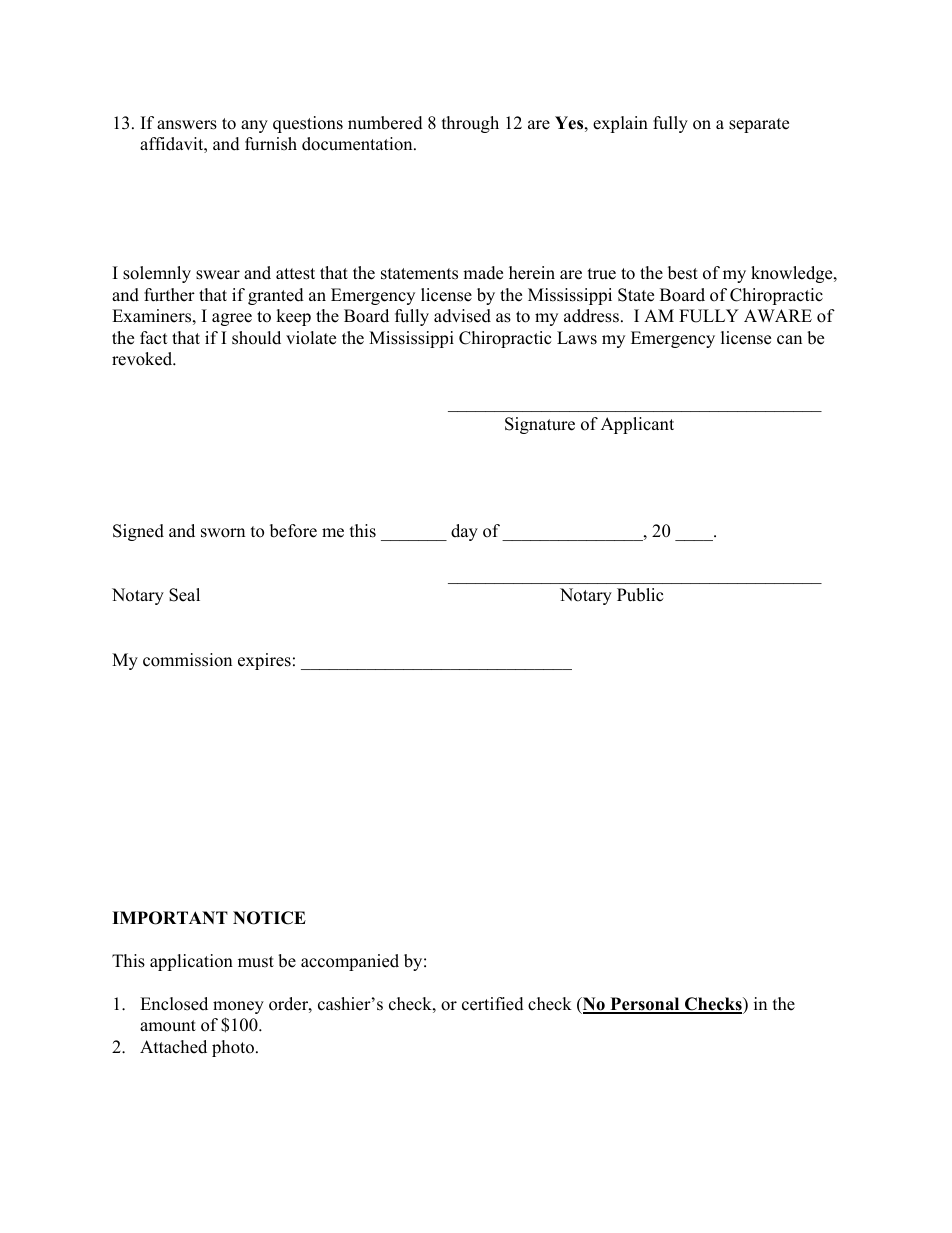  Describe the element at coordinates (238, 1007) in the page. I see `money` at that location.
